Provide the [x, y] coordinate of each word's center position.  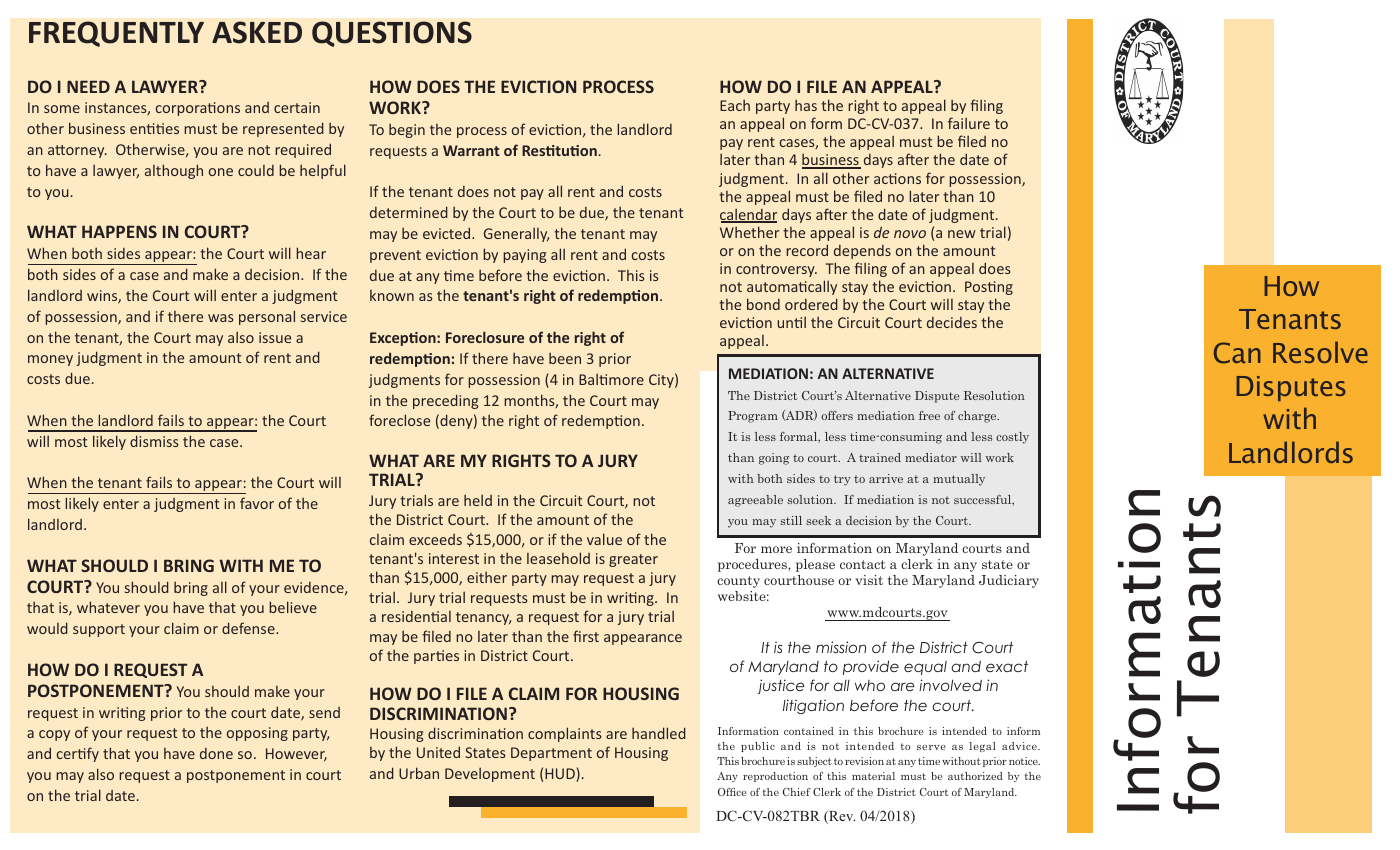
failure [969, 123]
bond [763, 304]
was [221, 318]
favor [257, 503]
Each [735, 105]
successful [984, 500]
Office [732, 792]
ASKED [257, 32]
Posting [989, 288]
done [216, 753]
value [604, 539]
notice [1024, 761]
